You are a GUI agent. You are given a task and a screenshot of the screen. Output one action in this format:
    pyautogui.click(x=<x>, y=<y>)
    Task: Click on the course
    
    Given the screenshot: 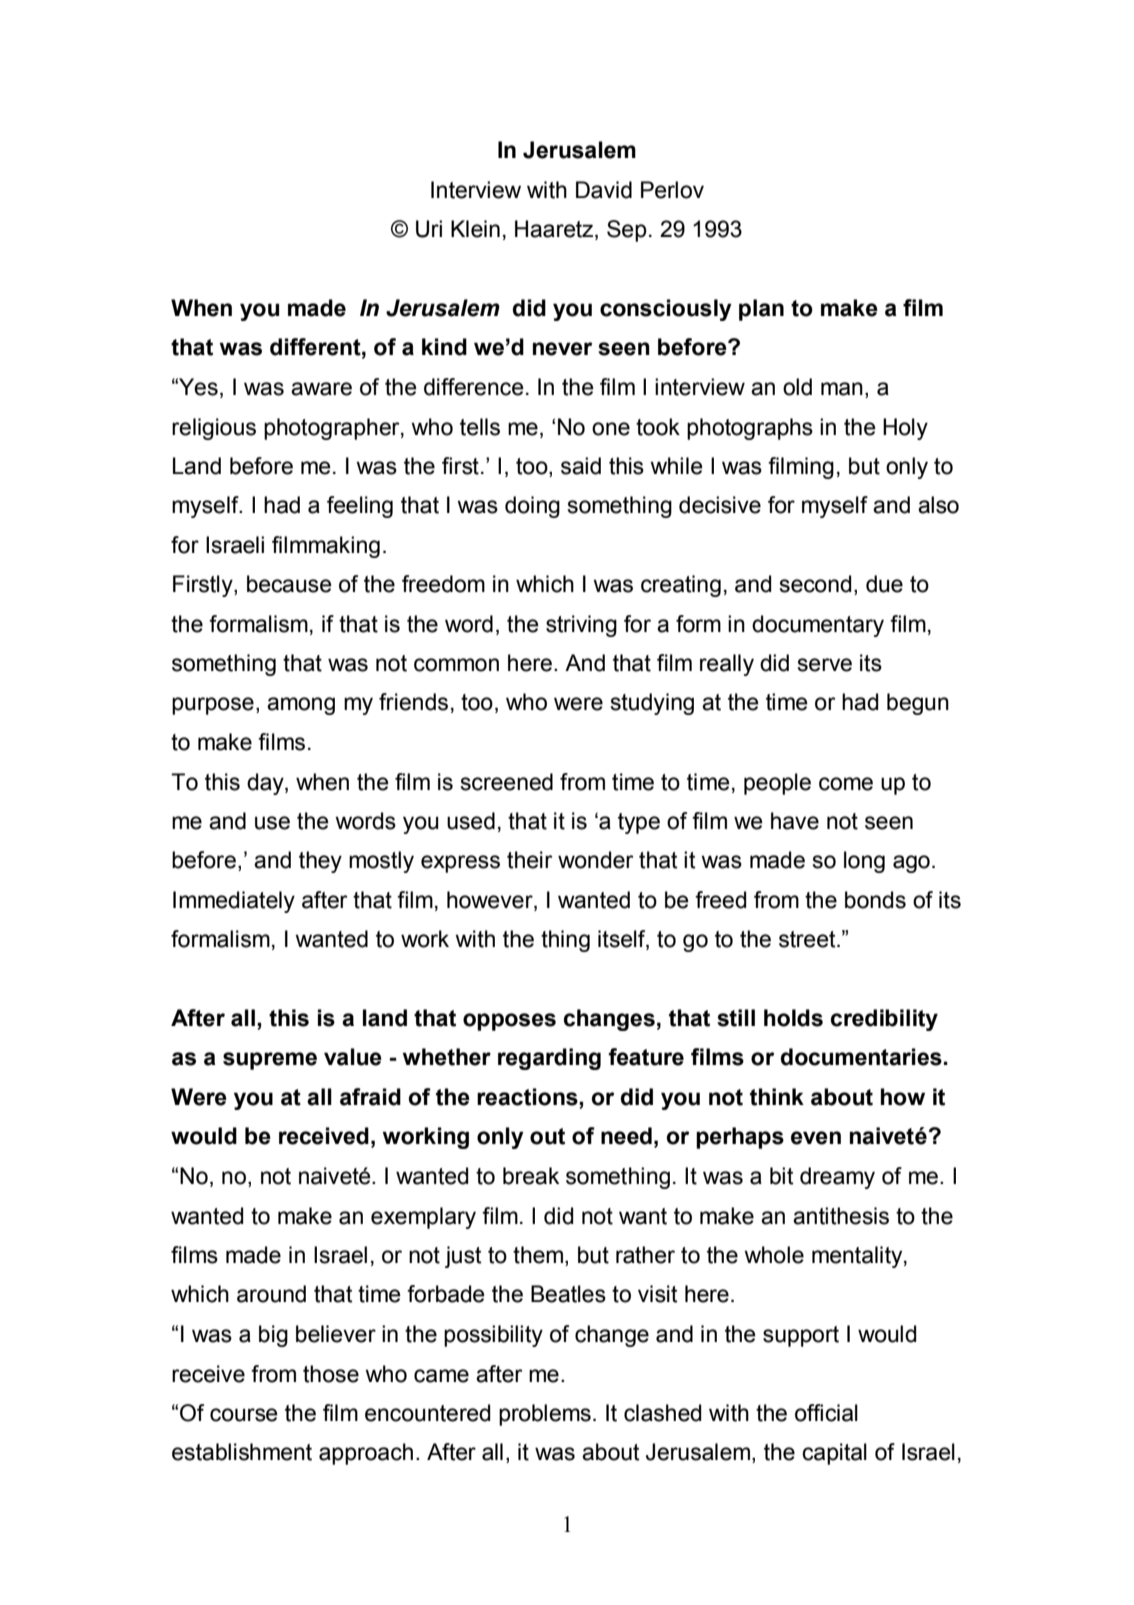 What is the action you would take?
    pyautogui.click(x=244, y=1415)
